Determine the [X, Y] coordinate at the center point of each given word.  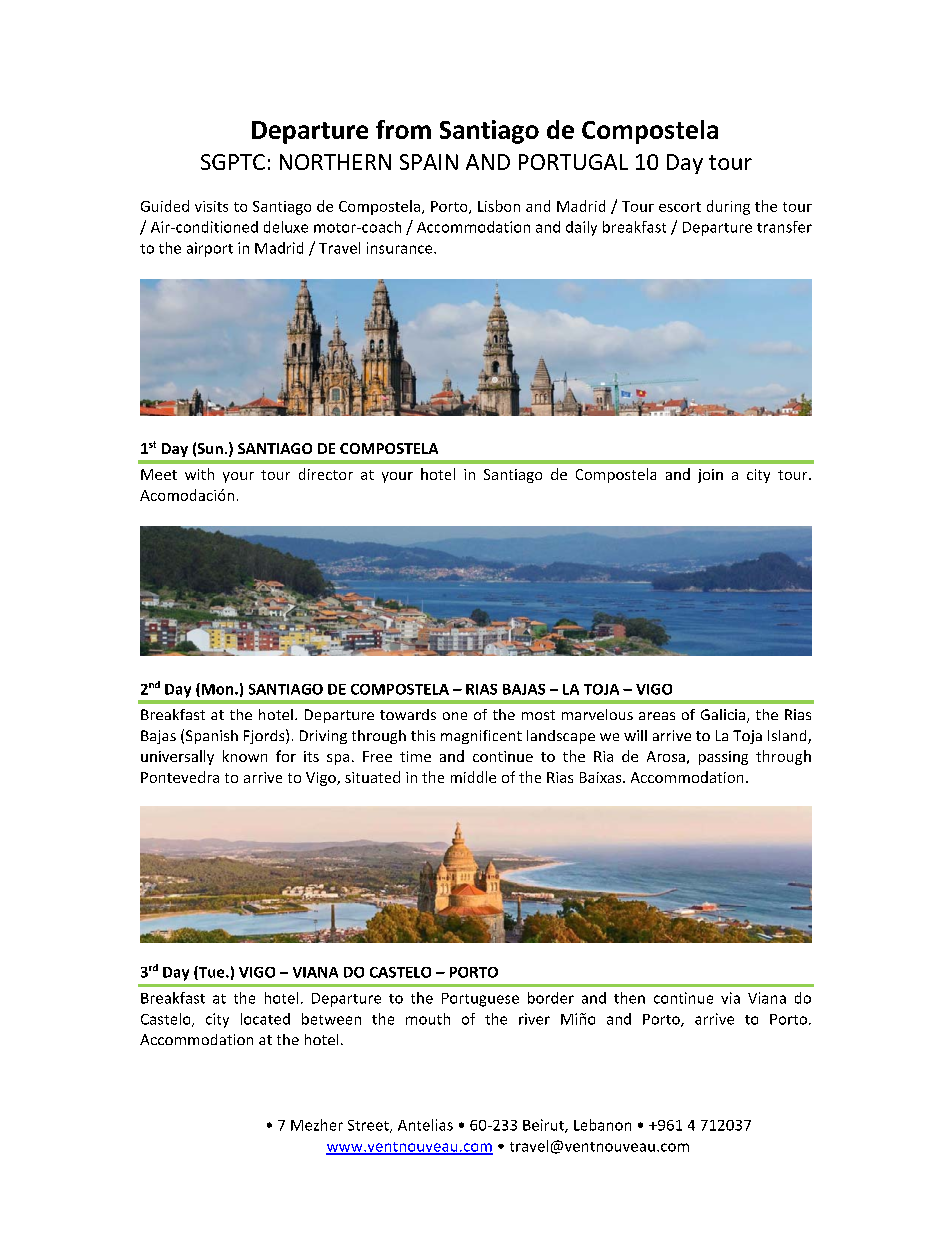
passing [723, 758]
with [199, 474]
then [629, 998]
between [331, 1019]
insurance [401, 248]
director [326, 474]
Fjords [265, 736]
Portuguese [480, 1000]
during [728, 207]
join [710, 476]
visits [211, 206]
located [265, 1019]
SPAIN [429, 162]
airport [210, 249]
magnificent [481, 737]
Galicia [723, 714]
